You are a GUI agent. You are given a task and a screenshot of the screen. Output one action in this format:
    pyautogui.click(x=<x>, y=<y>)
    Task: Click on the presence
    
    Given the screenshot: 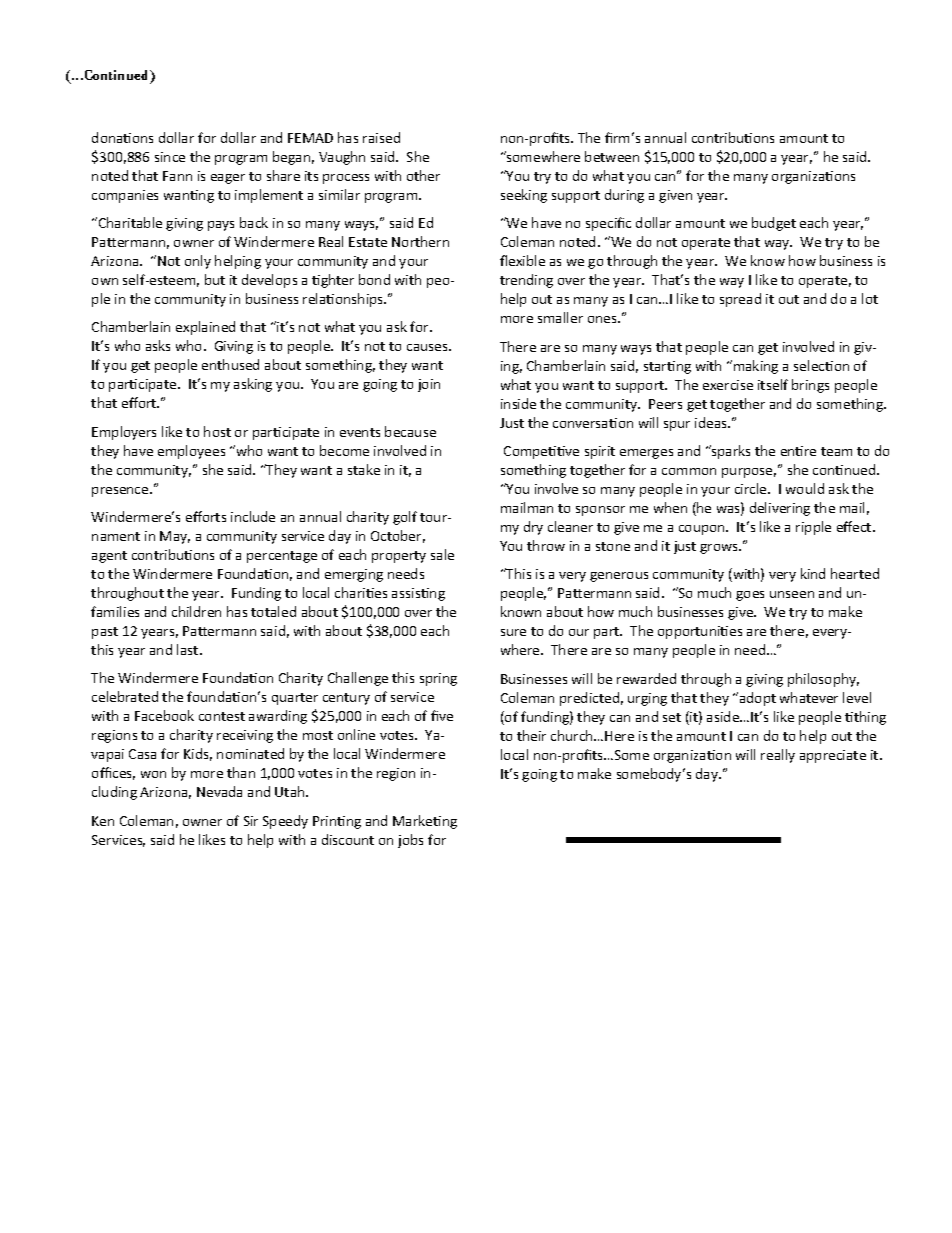 What is the action you would take?
    pyautogui.click(x=121, y=492)
